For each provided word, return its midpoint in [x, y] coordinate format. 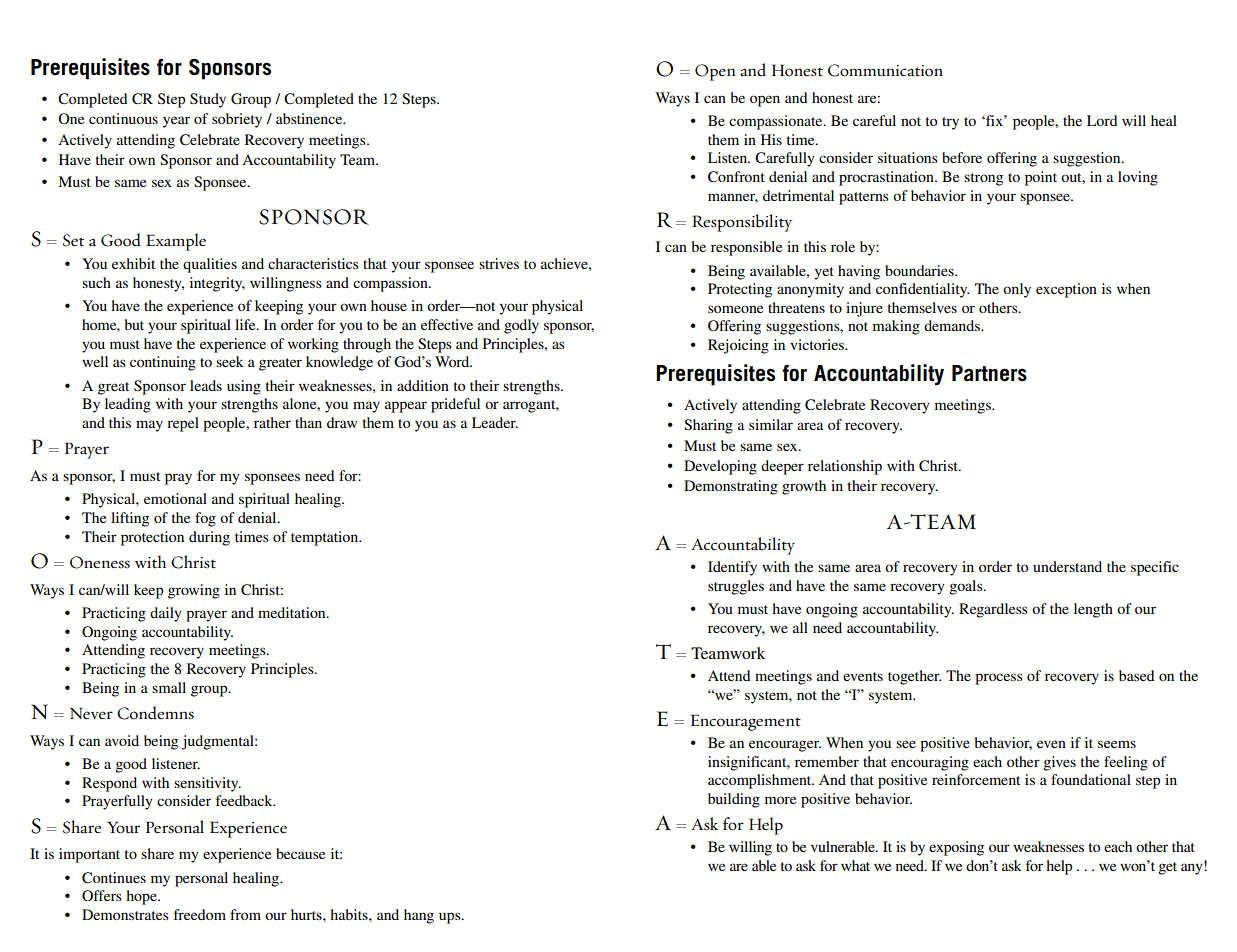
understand [1067, 566]
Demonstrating [731, 487]
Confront [736, 177]
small [169, 687]
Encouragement [746, 722]
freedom [200, 914]
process [999, 679]
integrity [217, 284]
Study [208, 100]
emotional [175, 498]
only [1017, 290]
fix [994, 120]
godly [521, 326]
